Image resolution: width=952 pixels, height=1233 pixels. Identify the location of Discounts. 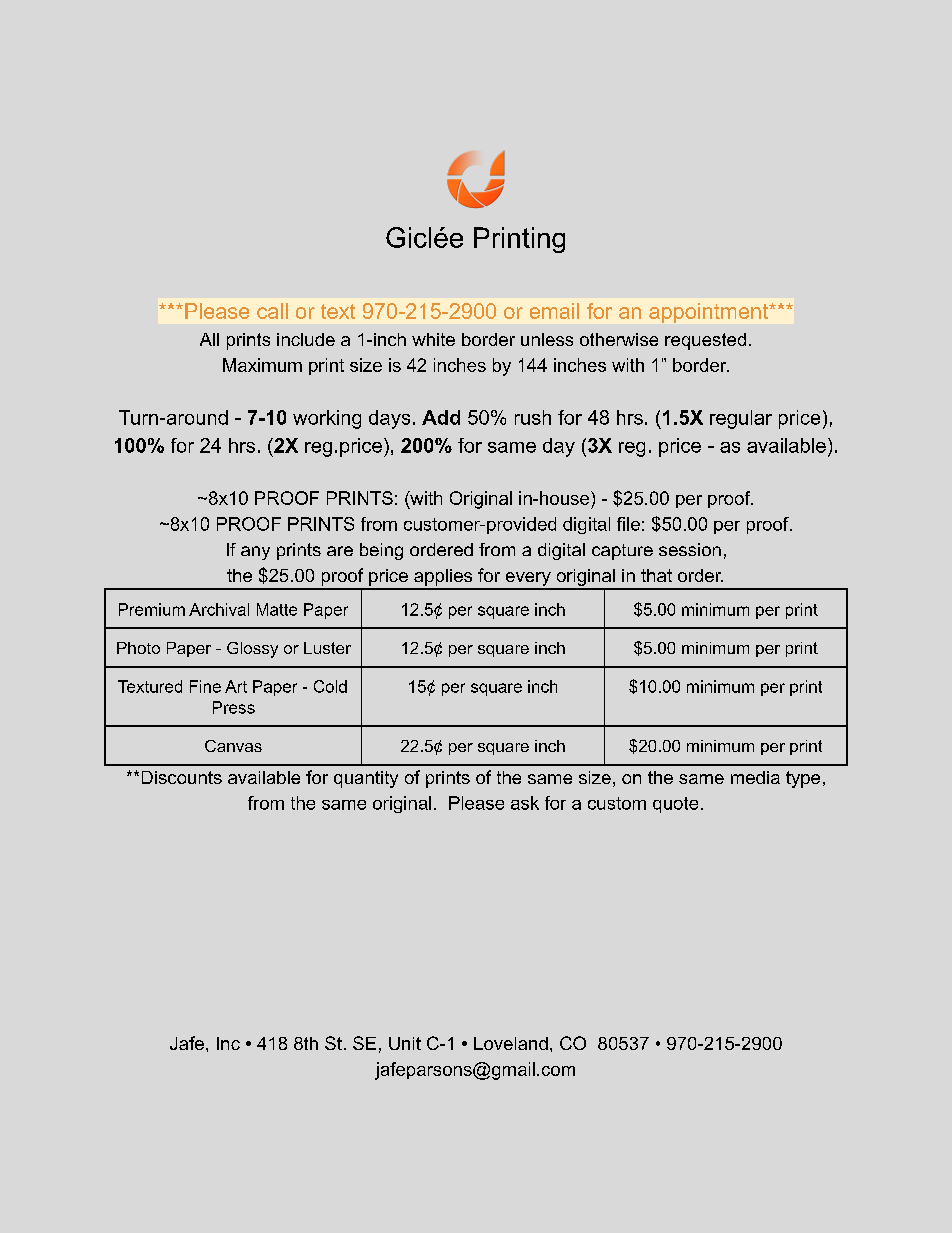
(182, 777).
